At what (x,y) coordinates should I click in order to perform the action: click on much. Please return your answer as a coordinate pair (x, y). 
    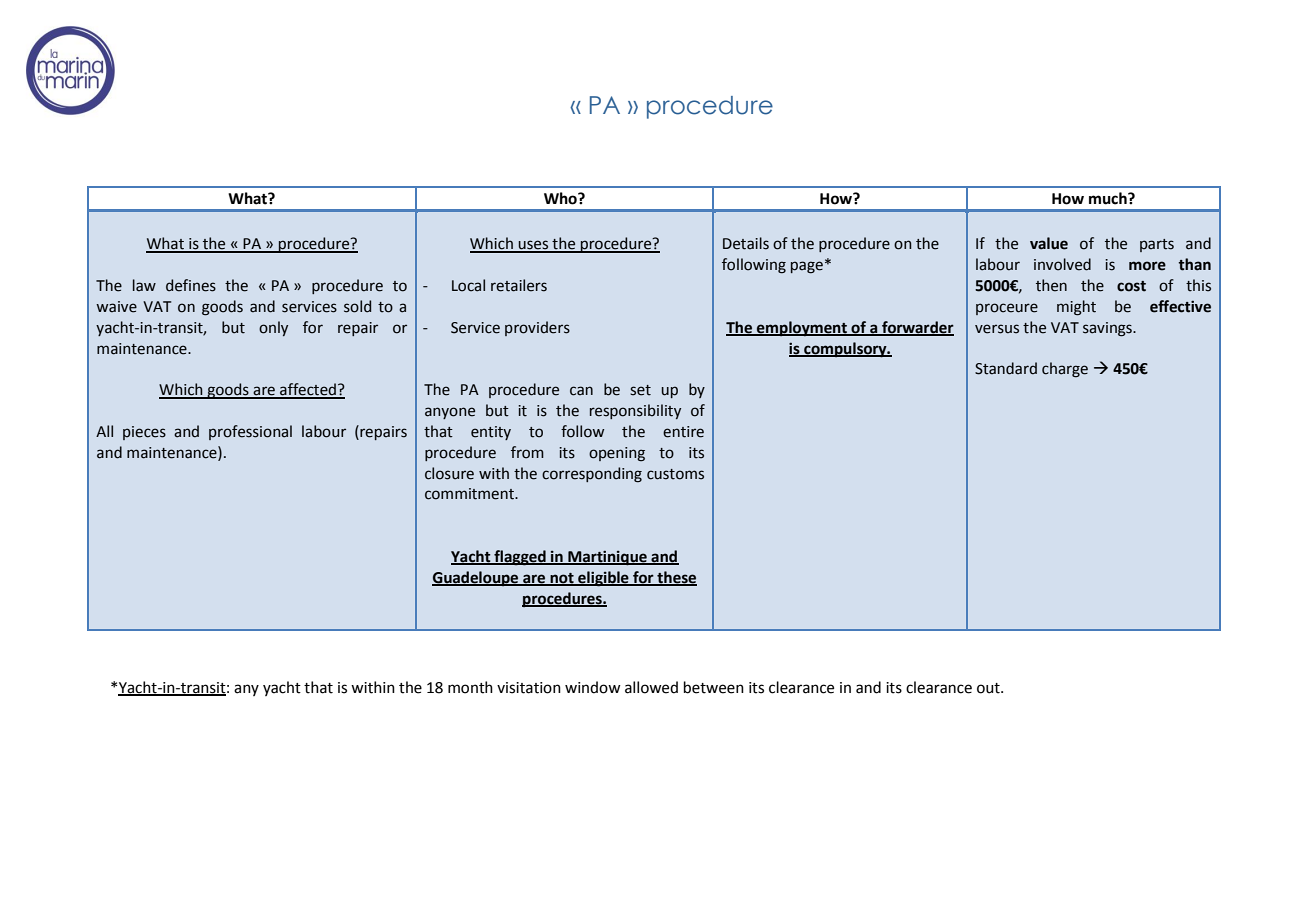
    Looking at the image, I should click on (1109, 198).
